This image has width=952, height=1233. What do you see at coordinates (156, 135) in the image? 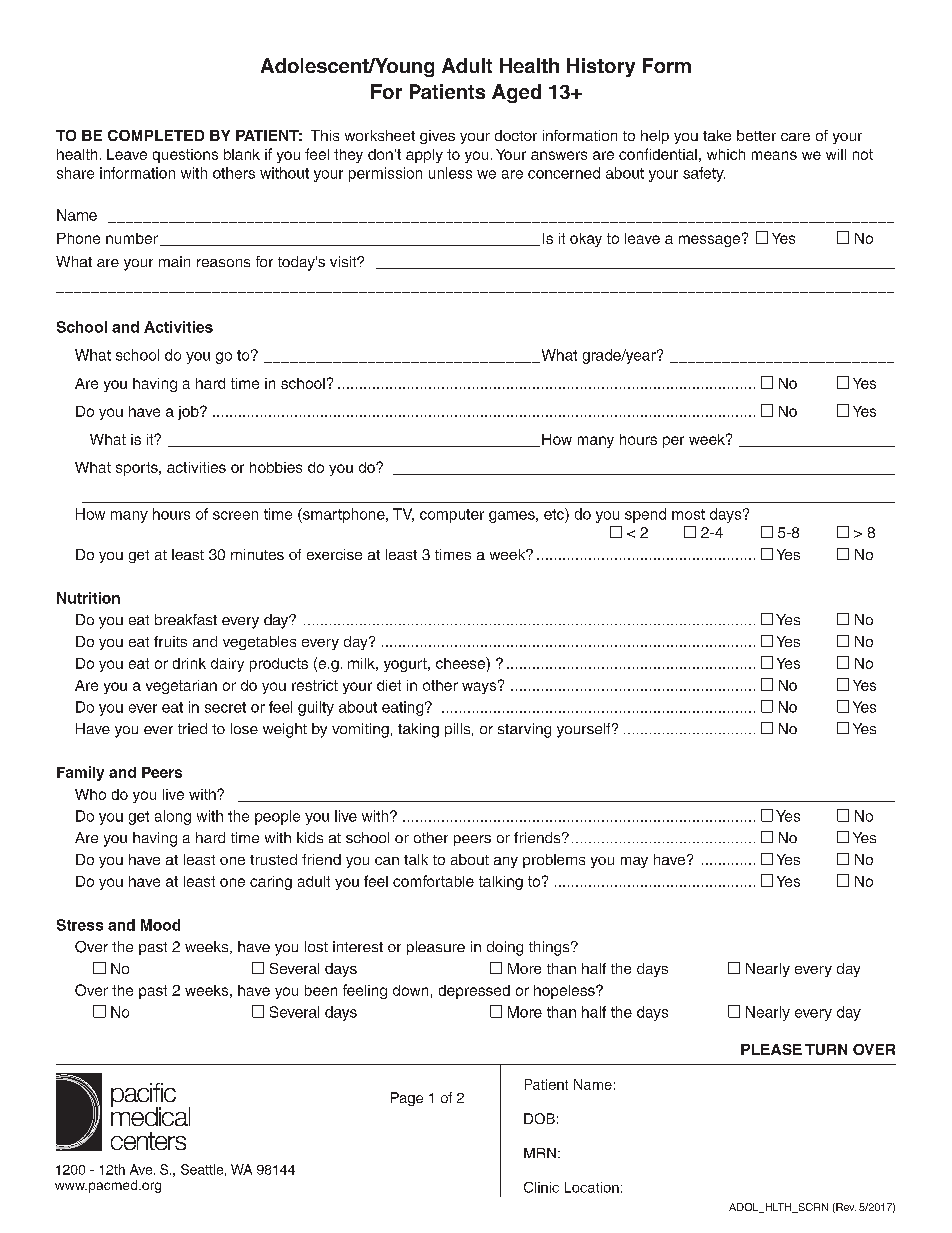
I see `COMPLETED` at bounding box center [156, 135].
